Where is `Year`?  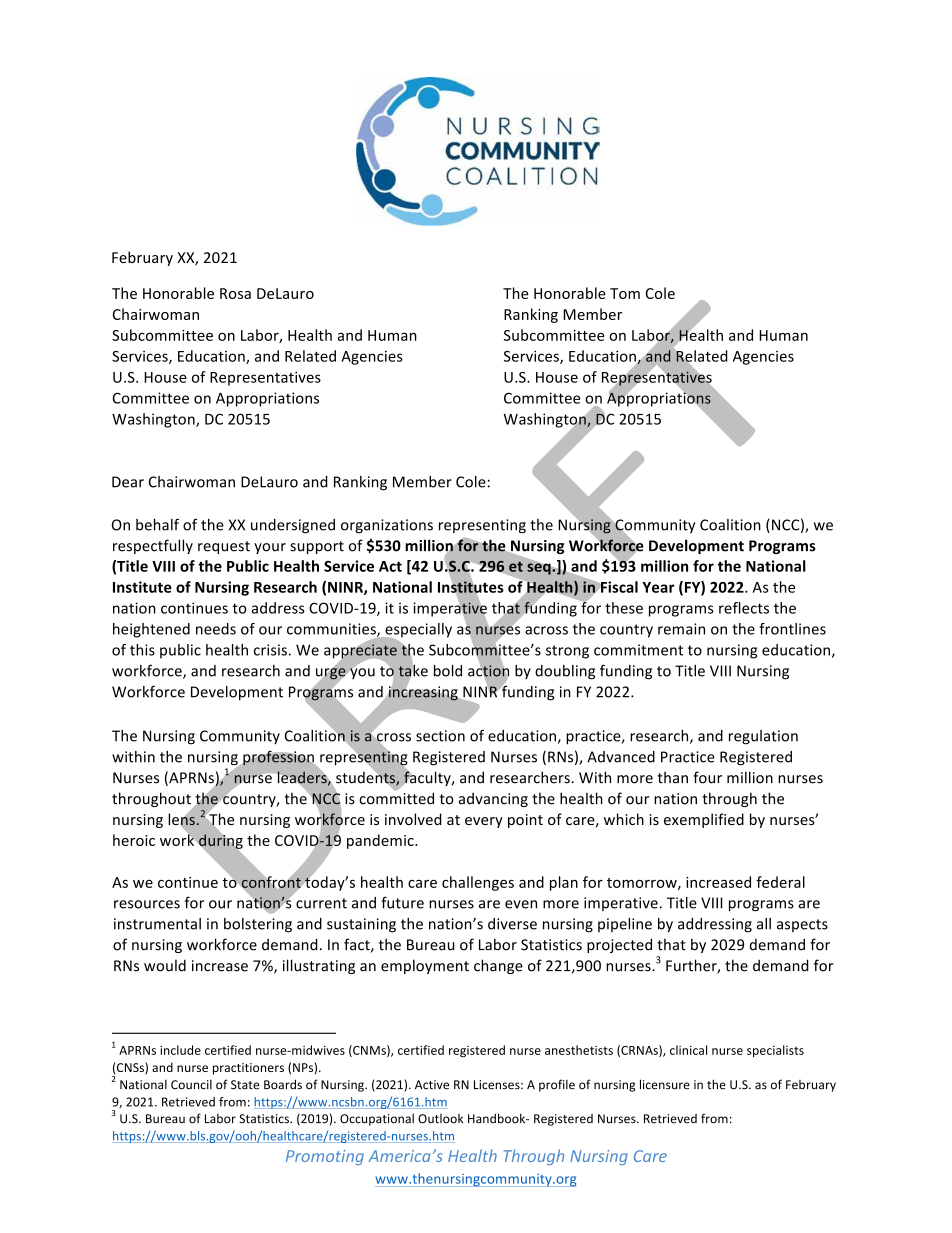 Year is located at coordinates (658, 587).
